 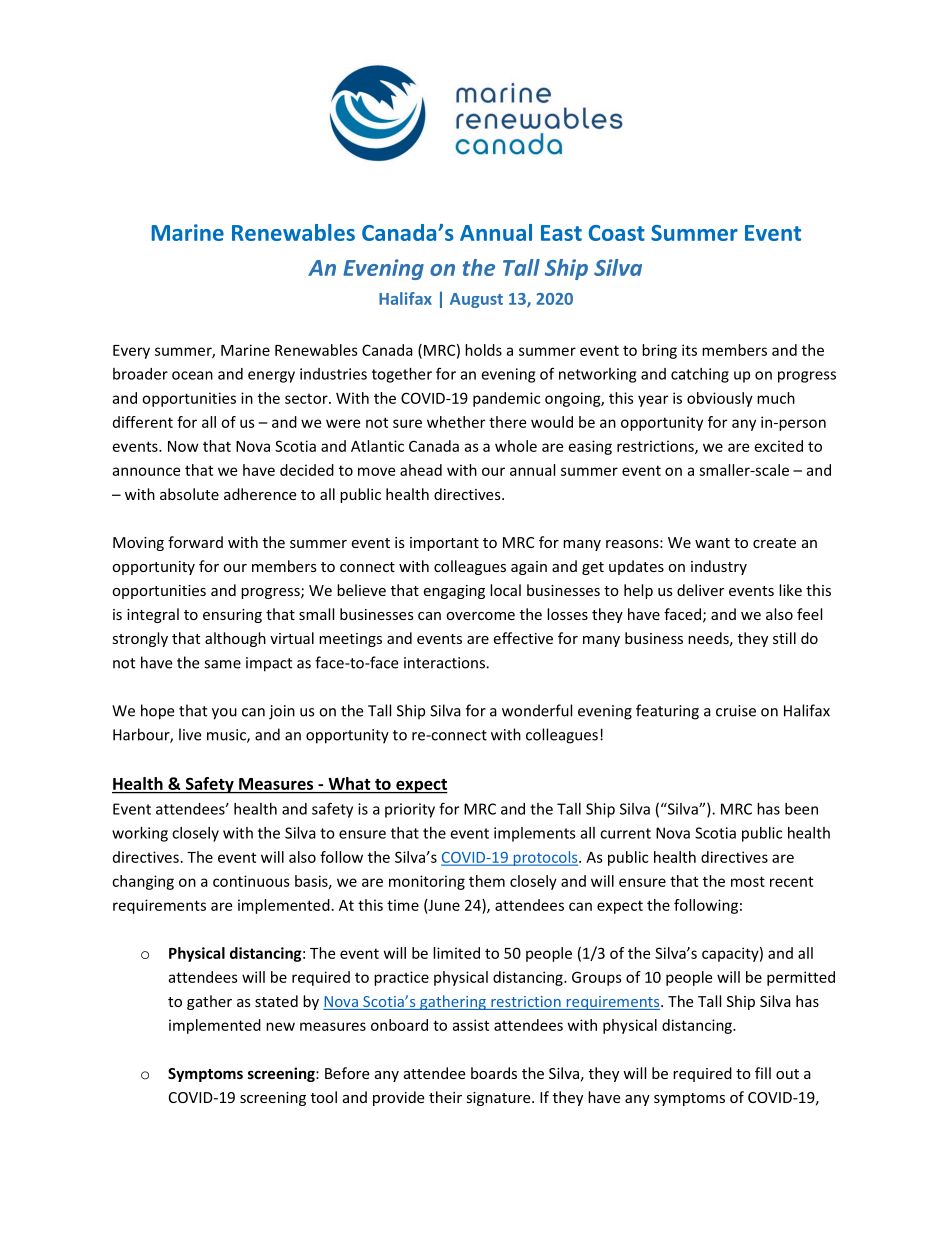 What do you see at coordinates (720, 399) in the screenshot?
I see `obviously` at bounding box center [720, 399].
